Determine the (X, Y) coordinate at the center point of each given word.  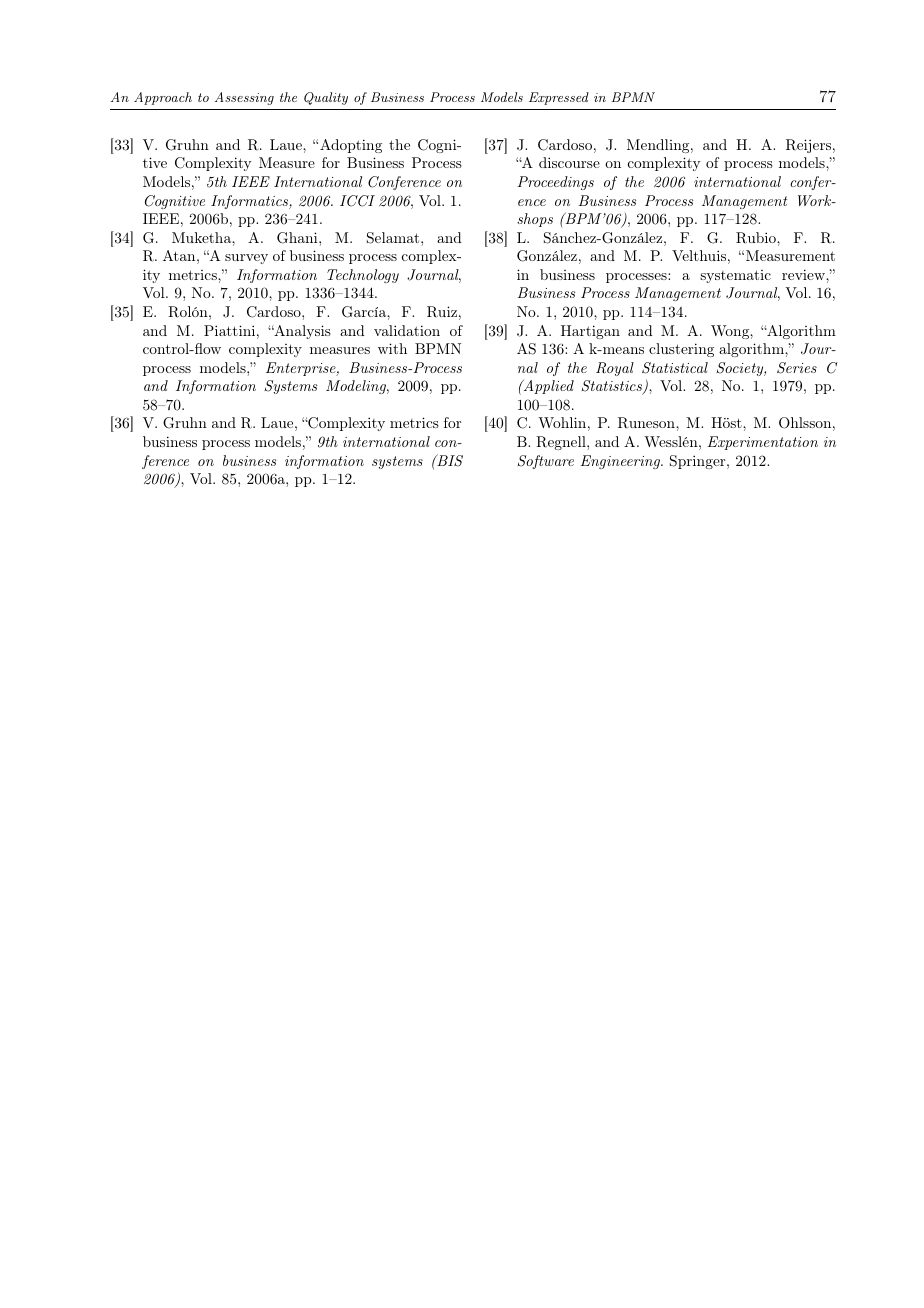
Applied (547, 387)
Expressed (559, 98)
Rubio (757, 238)
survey (246, 259)
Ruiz (442, 312)
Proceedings (555, 183)
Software (545, 462)
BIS (449, 460)
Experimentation (762, 443)
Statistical (675, 368)
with (392, 348)
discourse (569, 162)
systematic (735, 276)
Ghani (298, 238)
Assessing (244, 98)
